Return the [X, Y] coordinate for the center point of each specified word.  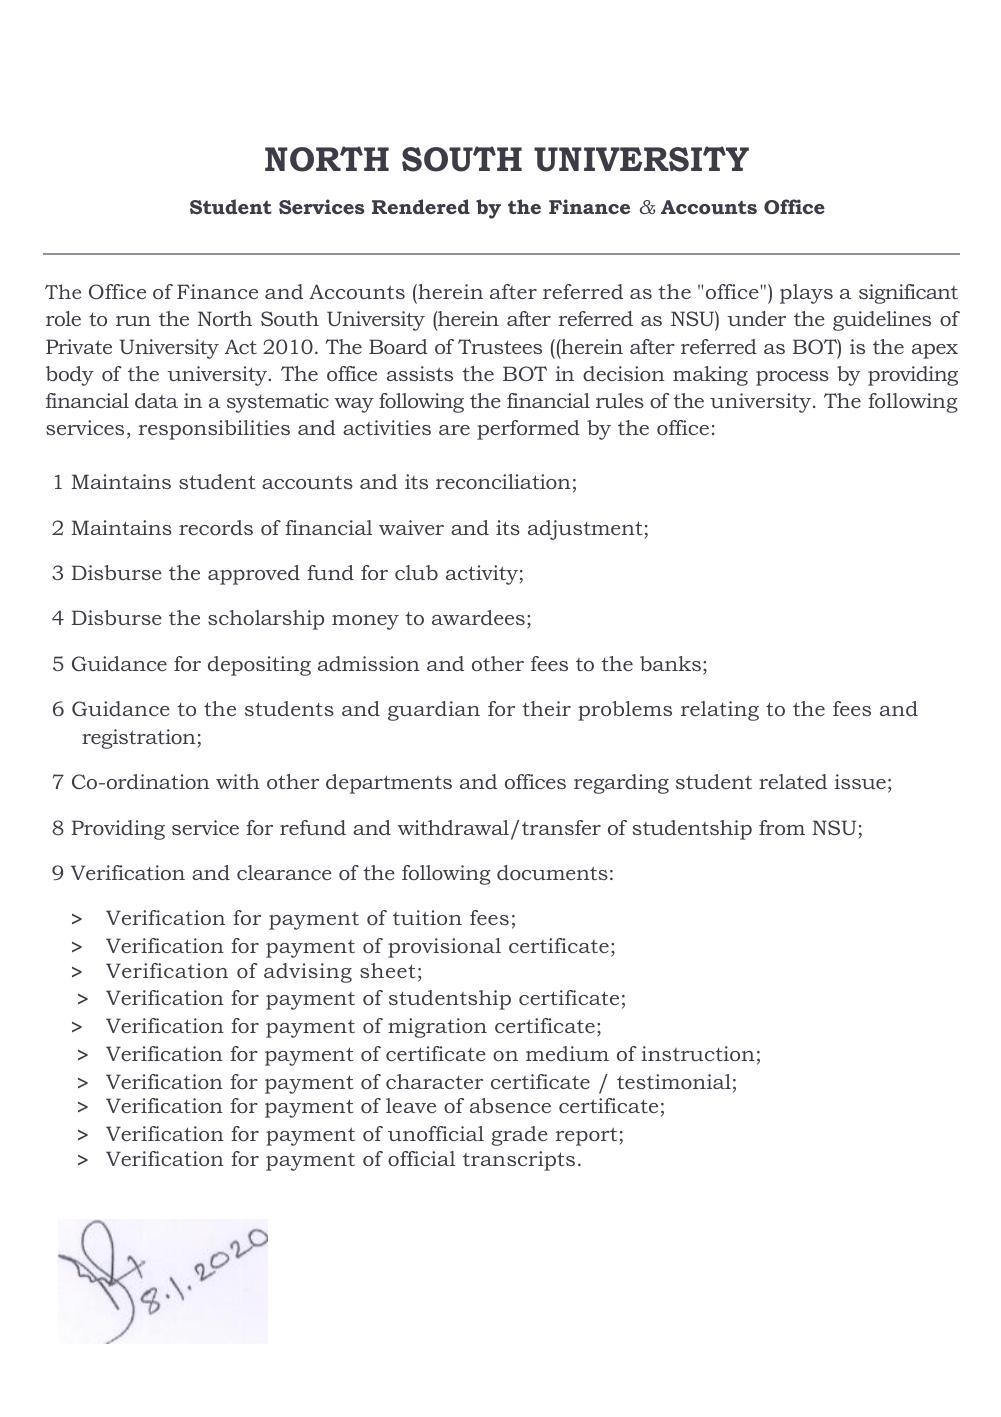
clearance [284, 872]
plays [806, 294]
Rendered [421, 206]
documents [552, 872]
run [133, 321]
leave [411, 1105]
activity [482, 575]
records [216, 527]
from [782, 827]
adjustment [585, 530]
